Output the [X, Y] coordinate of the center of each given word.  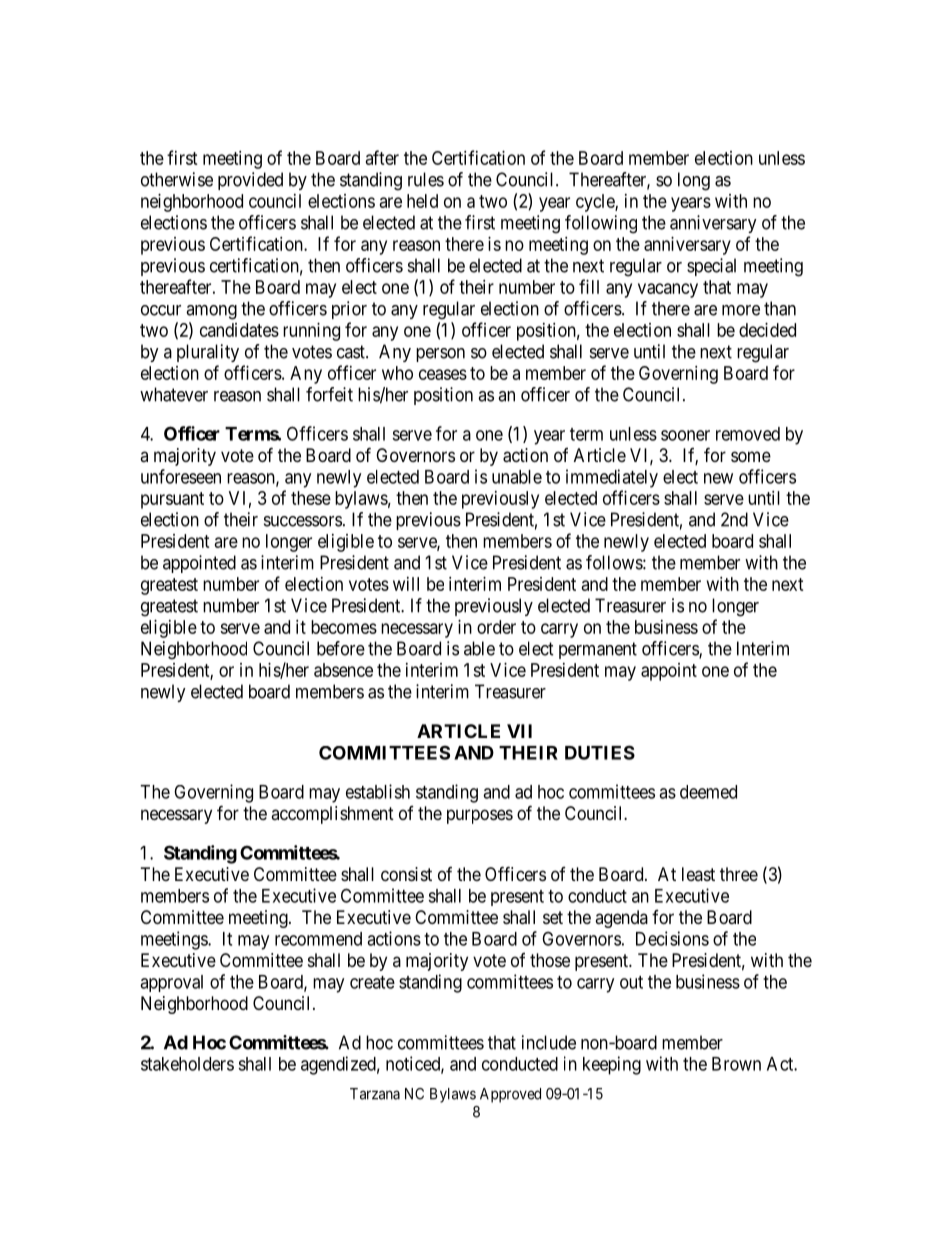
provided [250, 181]
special [711, 267]
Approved [510, 1095]
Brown [736, 1064]
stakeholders [187, 1064]
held [422, 201]
